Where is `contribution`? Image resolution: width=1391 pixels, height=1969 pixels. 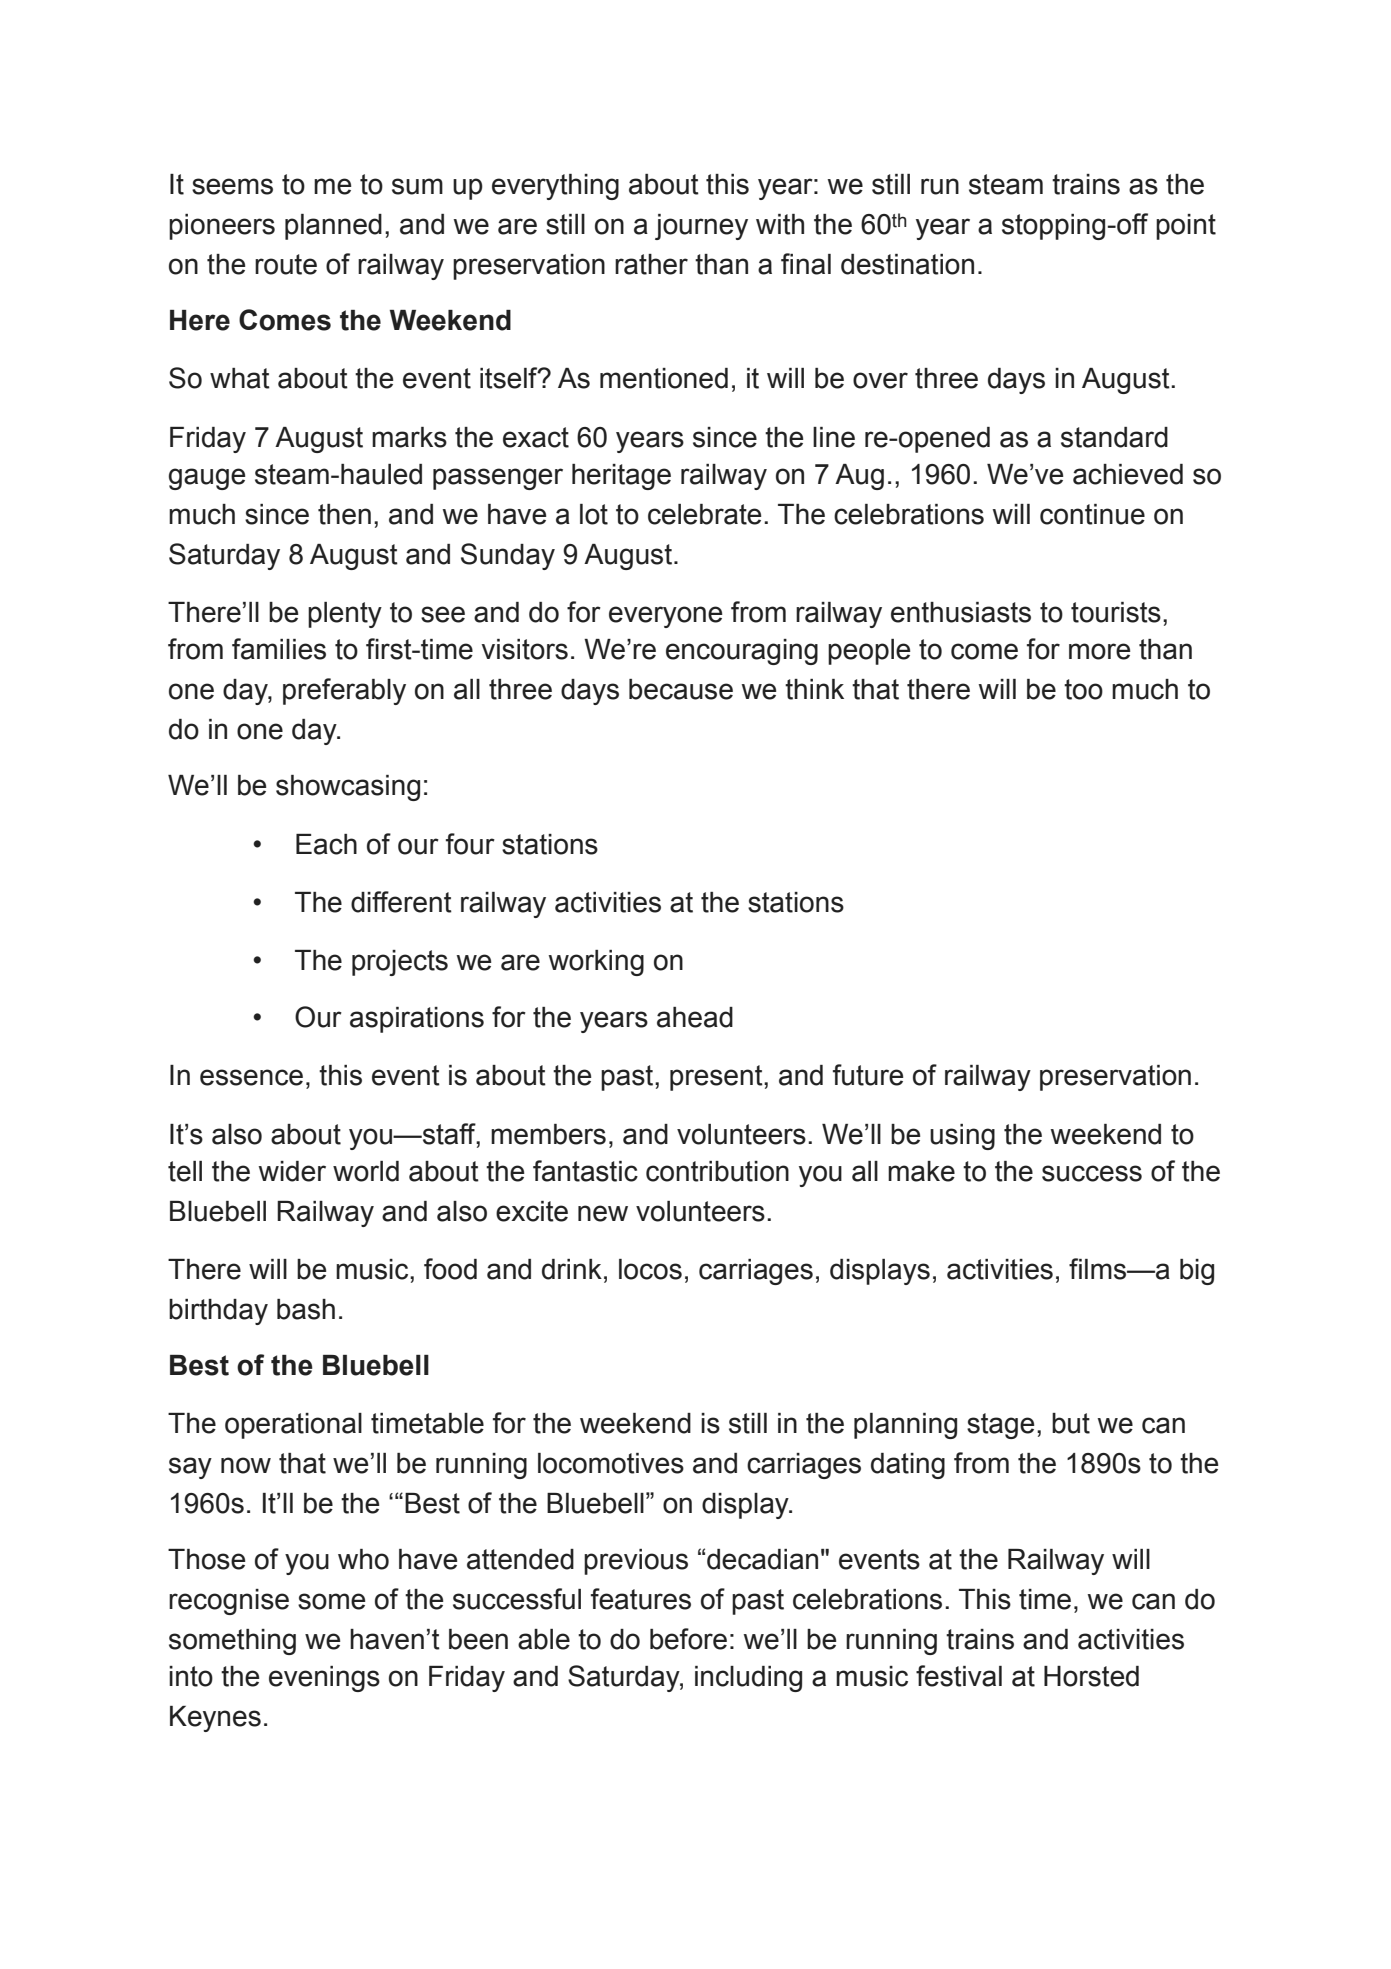
contribution is located at coordinates (717, 1171).
